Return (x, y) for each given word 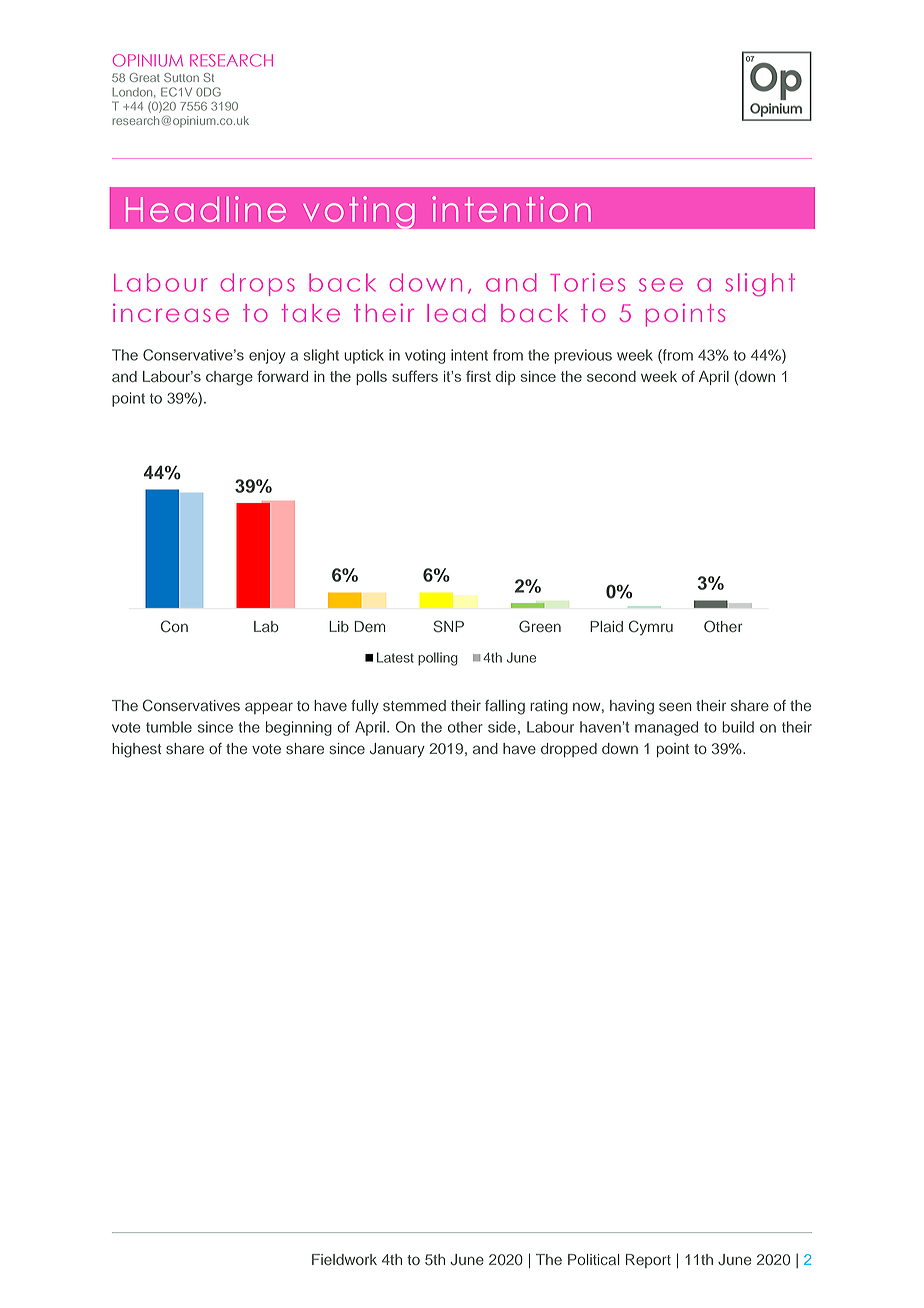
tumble (169, 727)
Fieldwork (344, 1259)
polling (438, 659)
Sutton (181, 77)
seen (675, 706)
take (311, 313)
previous (583, 356)
